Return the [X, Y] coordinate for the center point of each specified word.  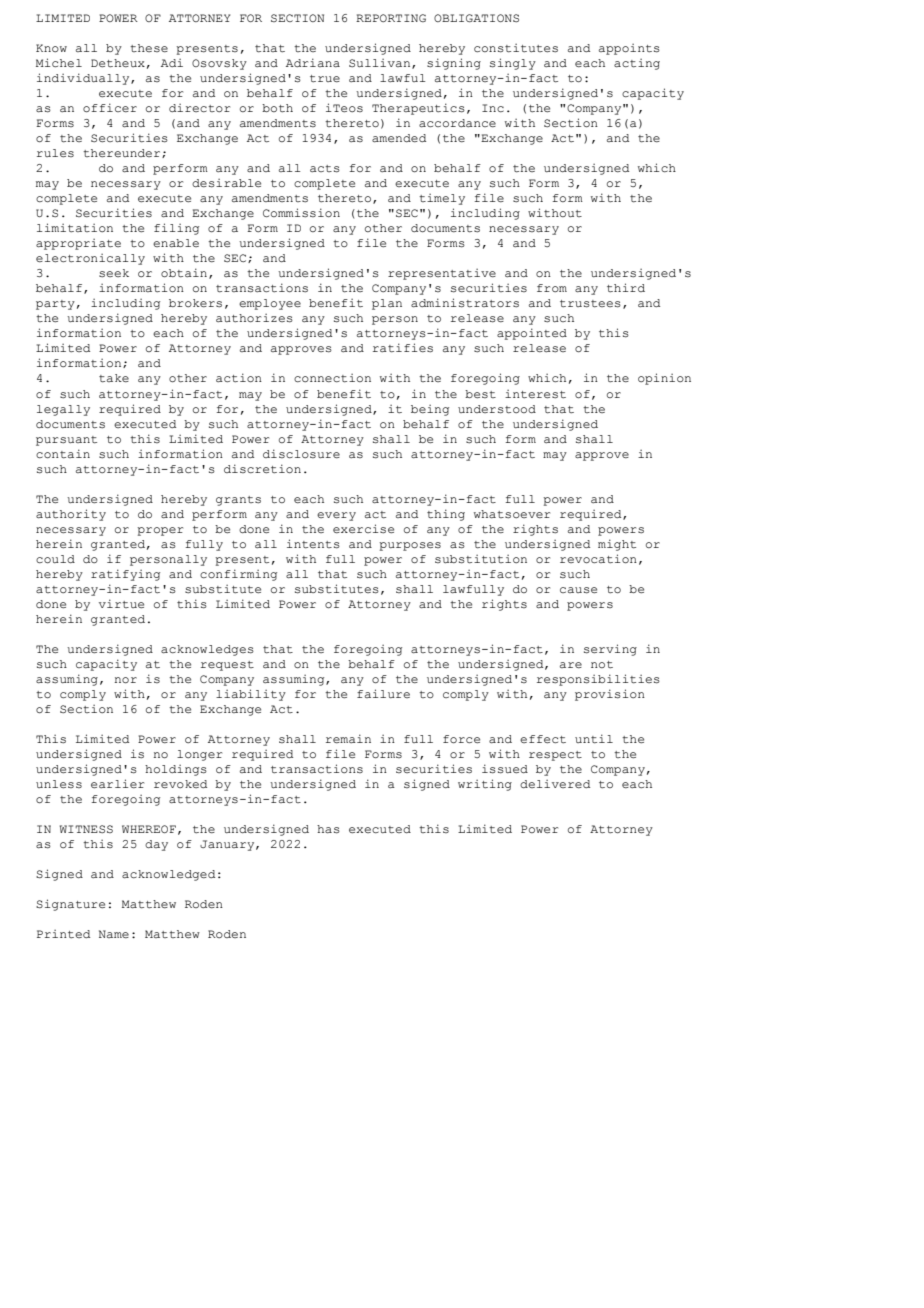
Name [114, 934]
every [336, 516]
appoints [629, 49]
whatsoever [512, 514]
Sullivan [381, 64]
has [328, 829]
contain [63, 454]
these [149, 48]
